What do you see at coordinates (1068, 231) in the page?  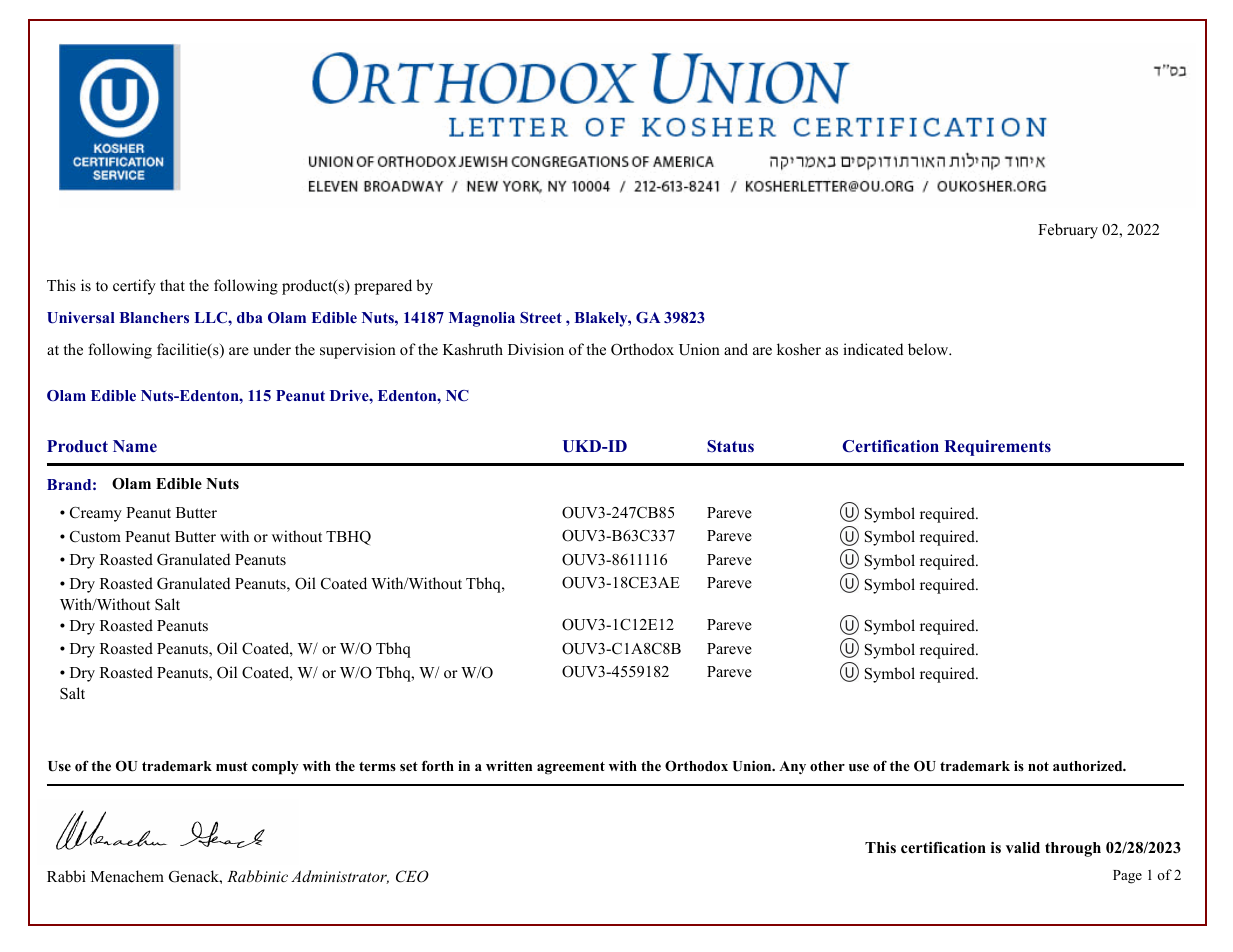 I see `February` at bounding box center [1068, 231].
